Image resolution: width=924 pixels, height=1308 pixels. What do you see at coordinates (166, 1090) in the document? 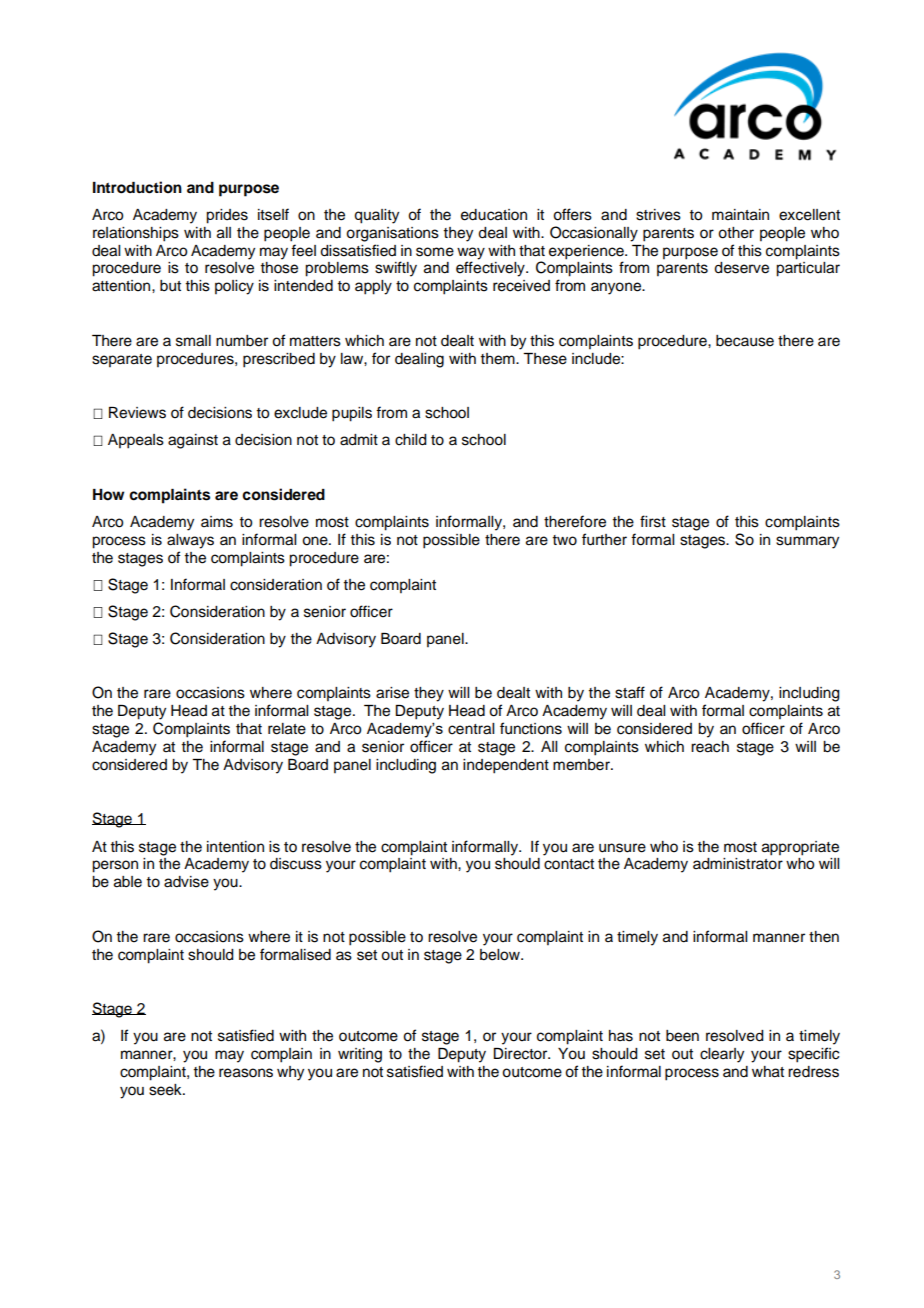
I see `seek` at bounding box center [166, 1090].
